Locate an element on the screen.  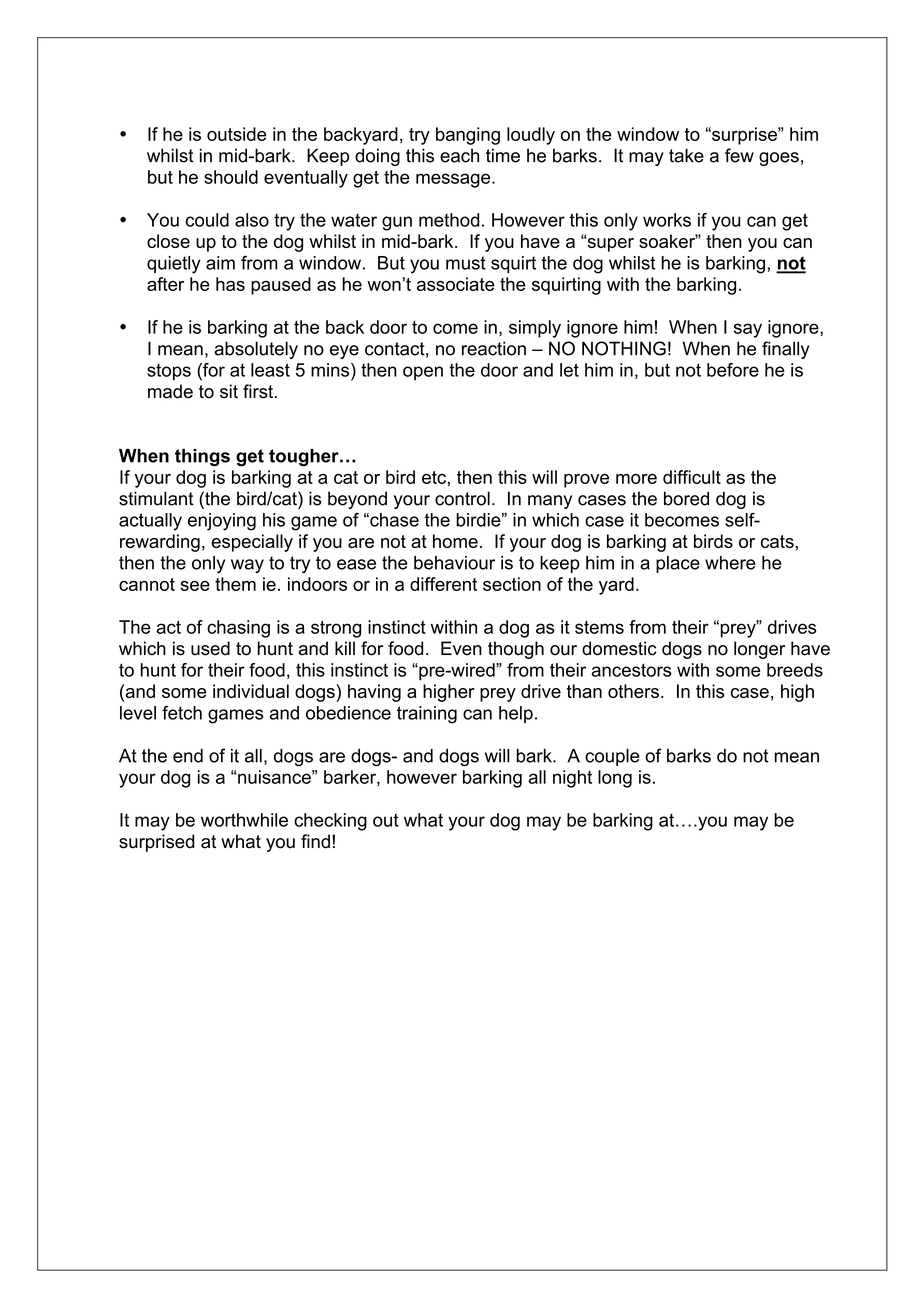
see is located at coordinates (195, 586).
